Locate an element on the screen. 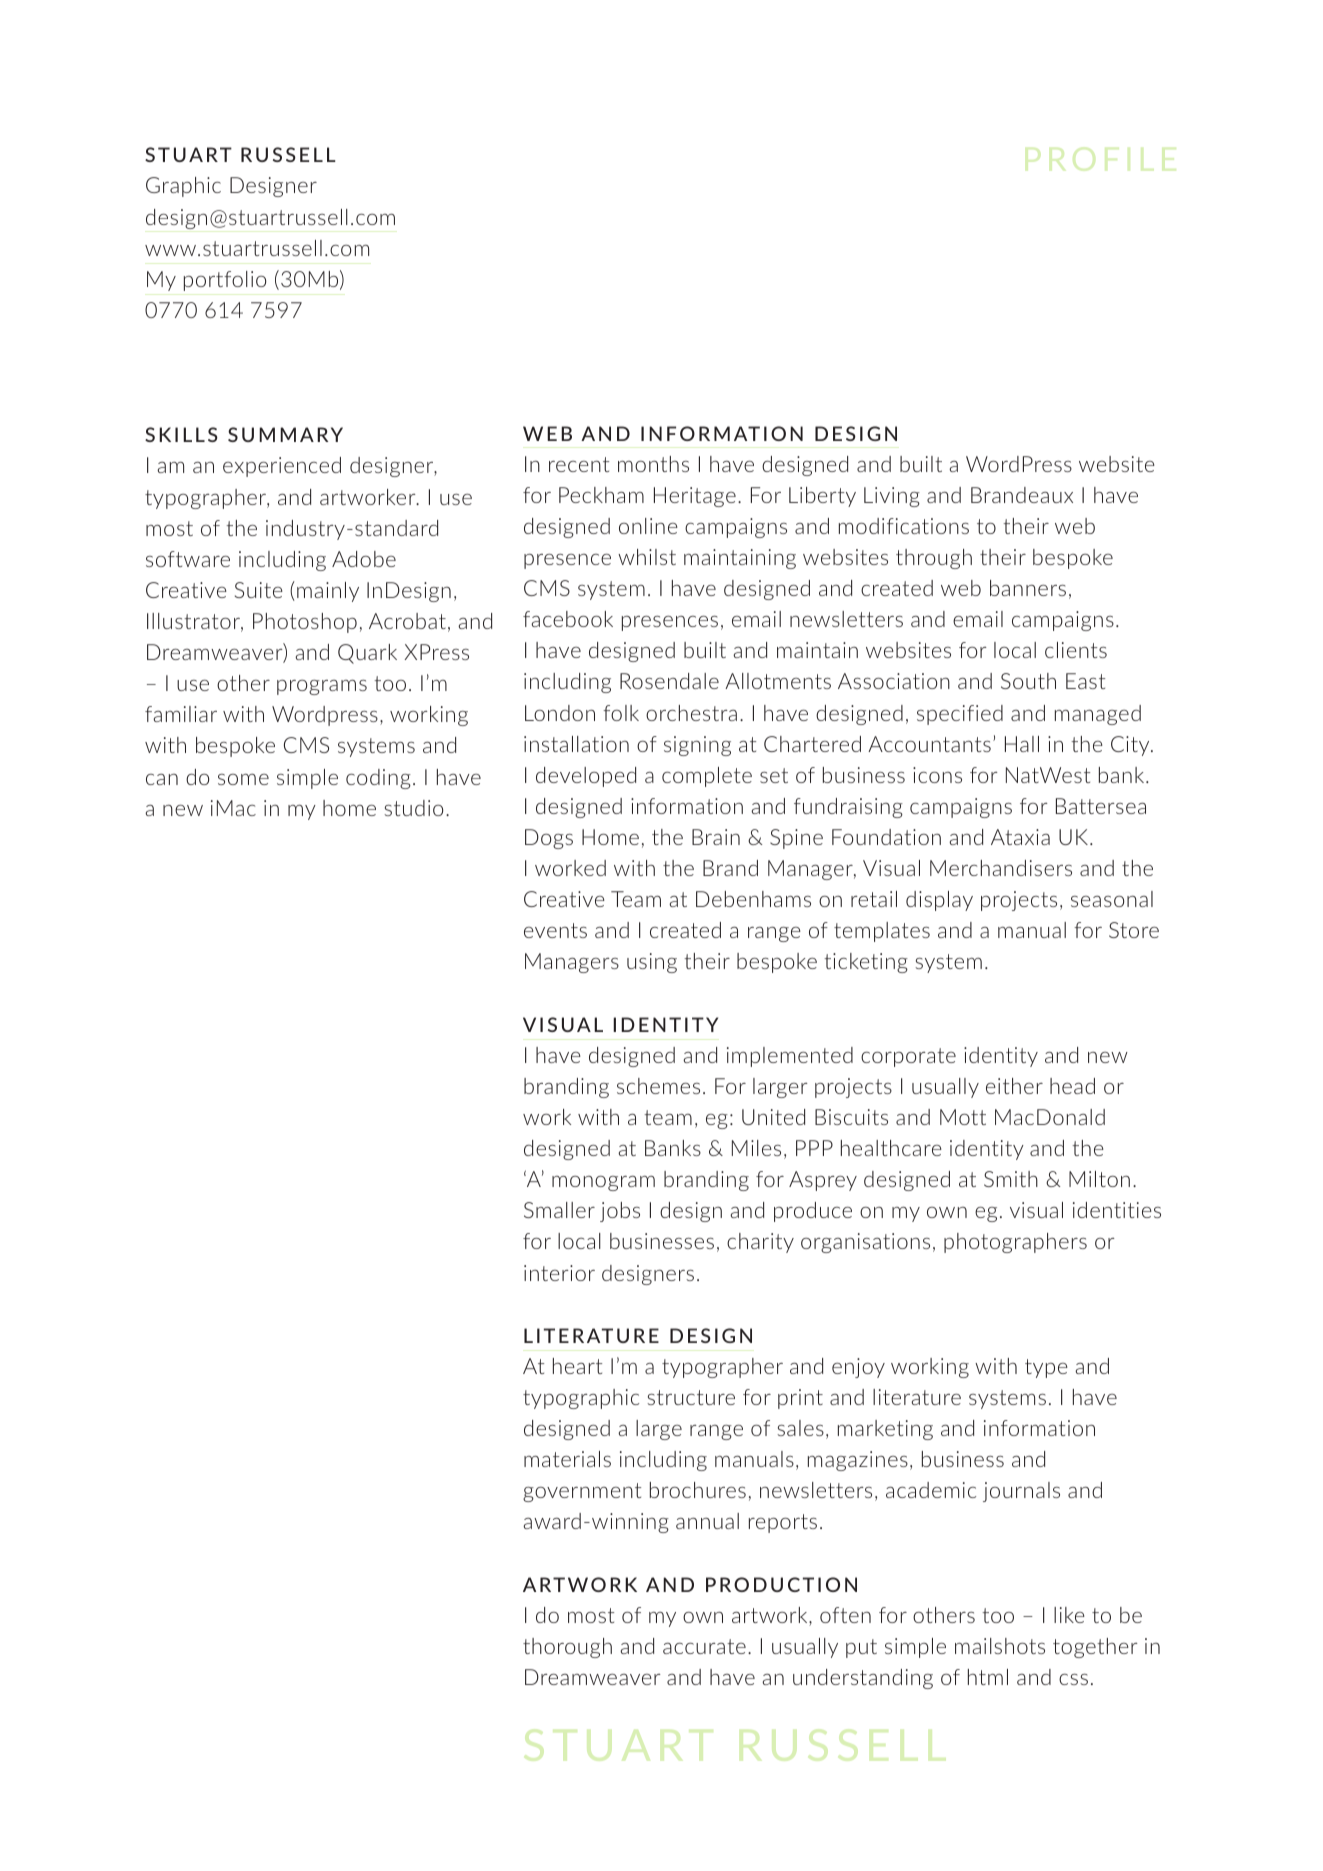 The image size is (1323, 1871). some is located at coordinates (243, 779).
